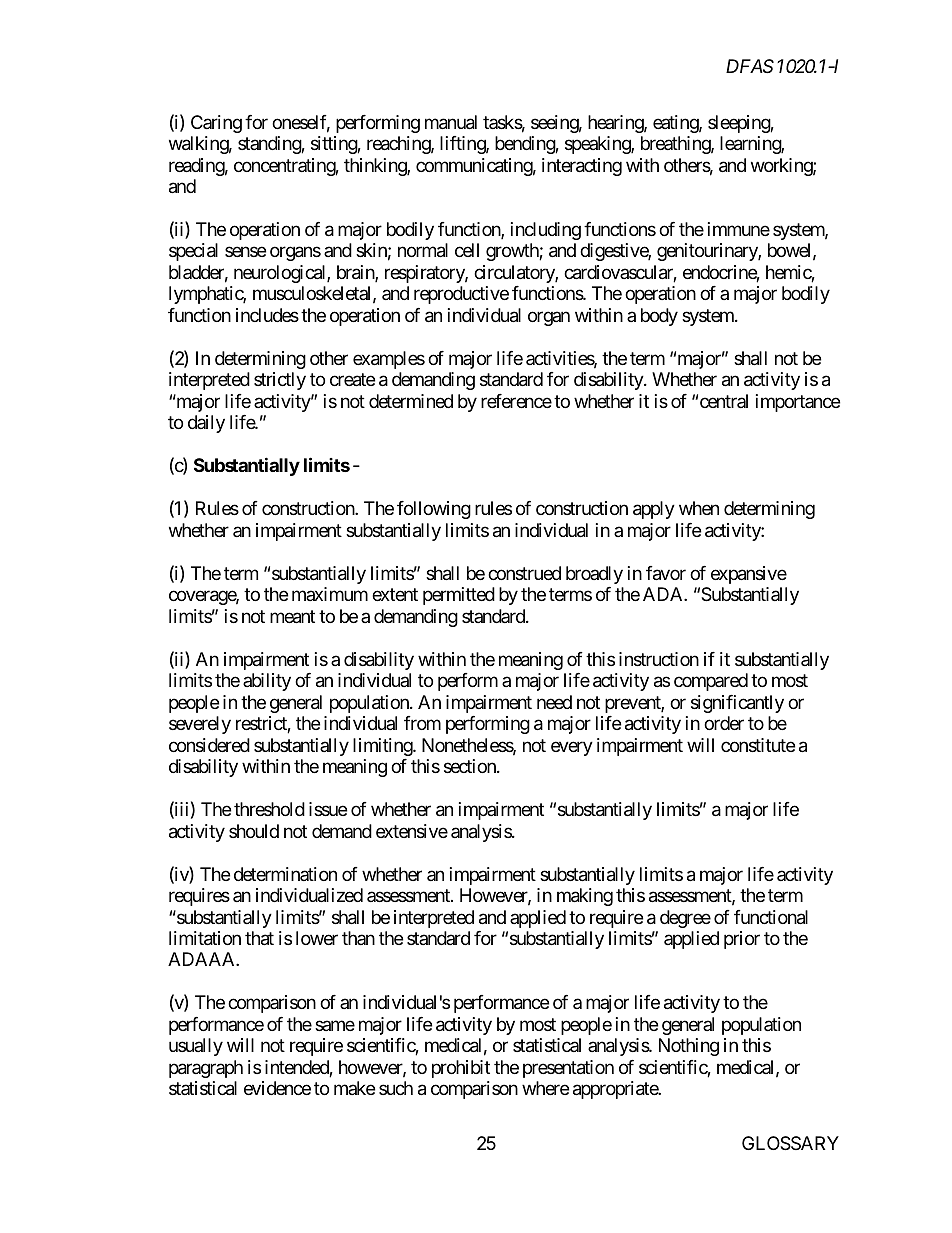 The height and width of the screenshot is (1233, 952). I want to click on maximum, so click(330, 594).
